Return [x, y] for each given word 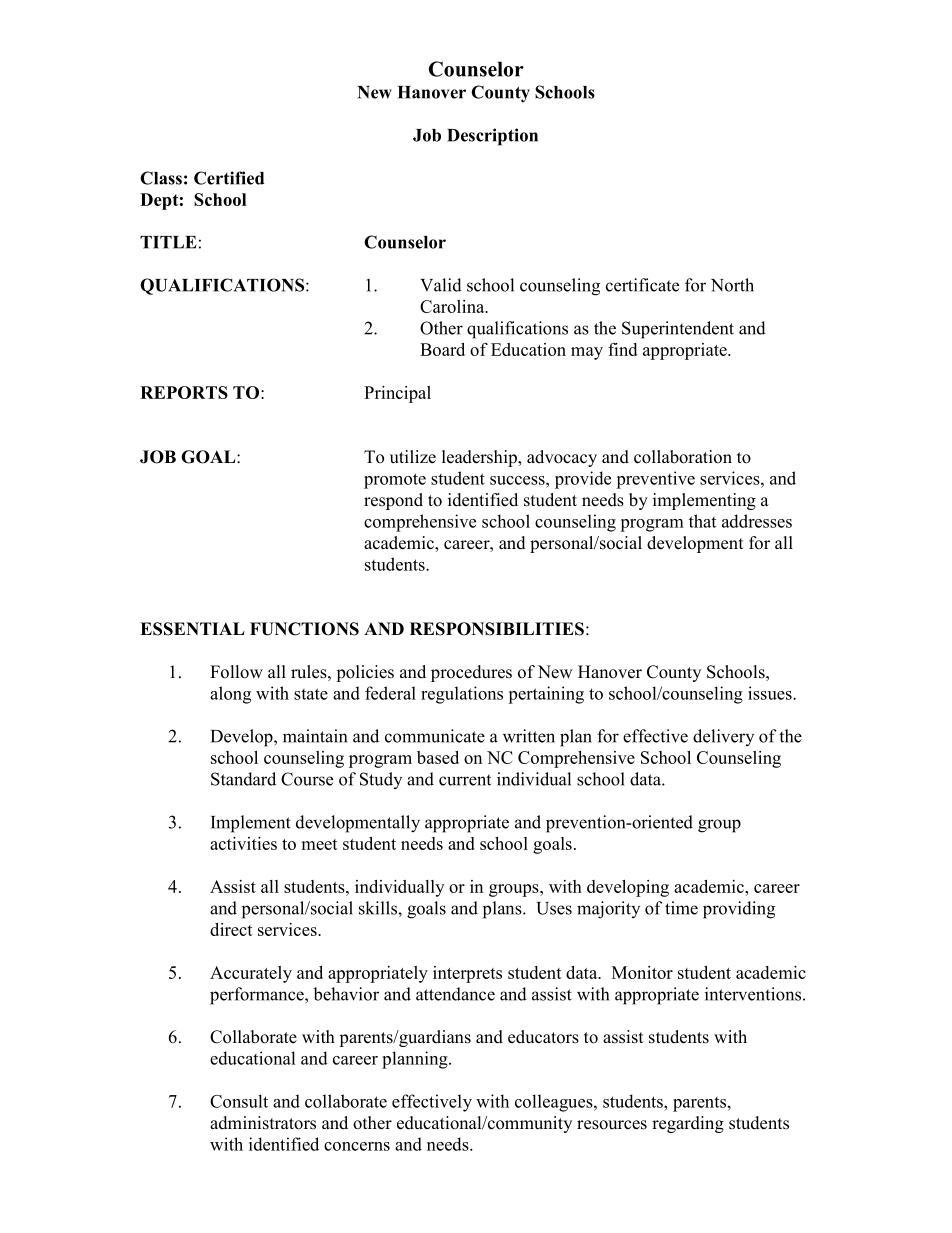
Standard [243, 779]
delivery [723, 737]
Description [492, 137]
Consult [239, 1101]
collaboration [683, 457]
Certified [229, 178]
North [732, 285]
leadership [480, 458]
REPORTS [184, 392]
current [465, 780]
